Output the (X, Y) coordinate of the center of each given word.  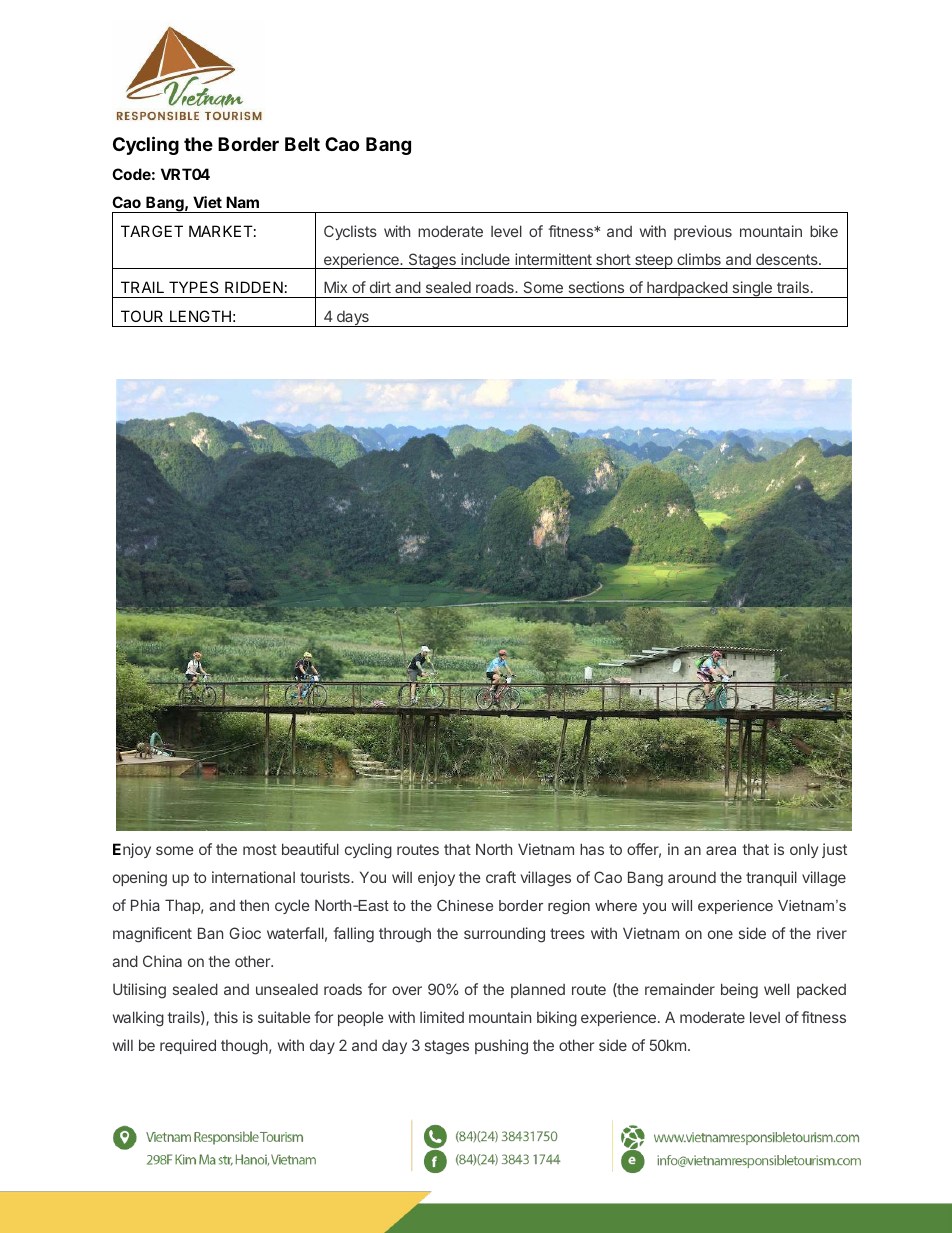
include (485, 259)
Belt (302, 144)
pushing (501, 1047)
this (226, 1017)
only (804, 850)
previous (703, 232)
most (260, 849)
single (752, 289)
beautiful (310, 849)
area (721, 850)
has (592, 849)
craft (501, 877)
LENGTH (200, 316)
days (352, 319)
